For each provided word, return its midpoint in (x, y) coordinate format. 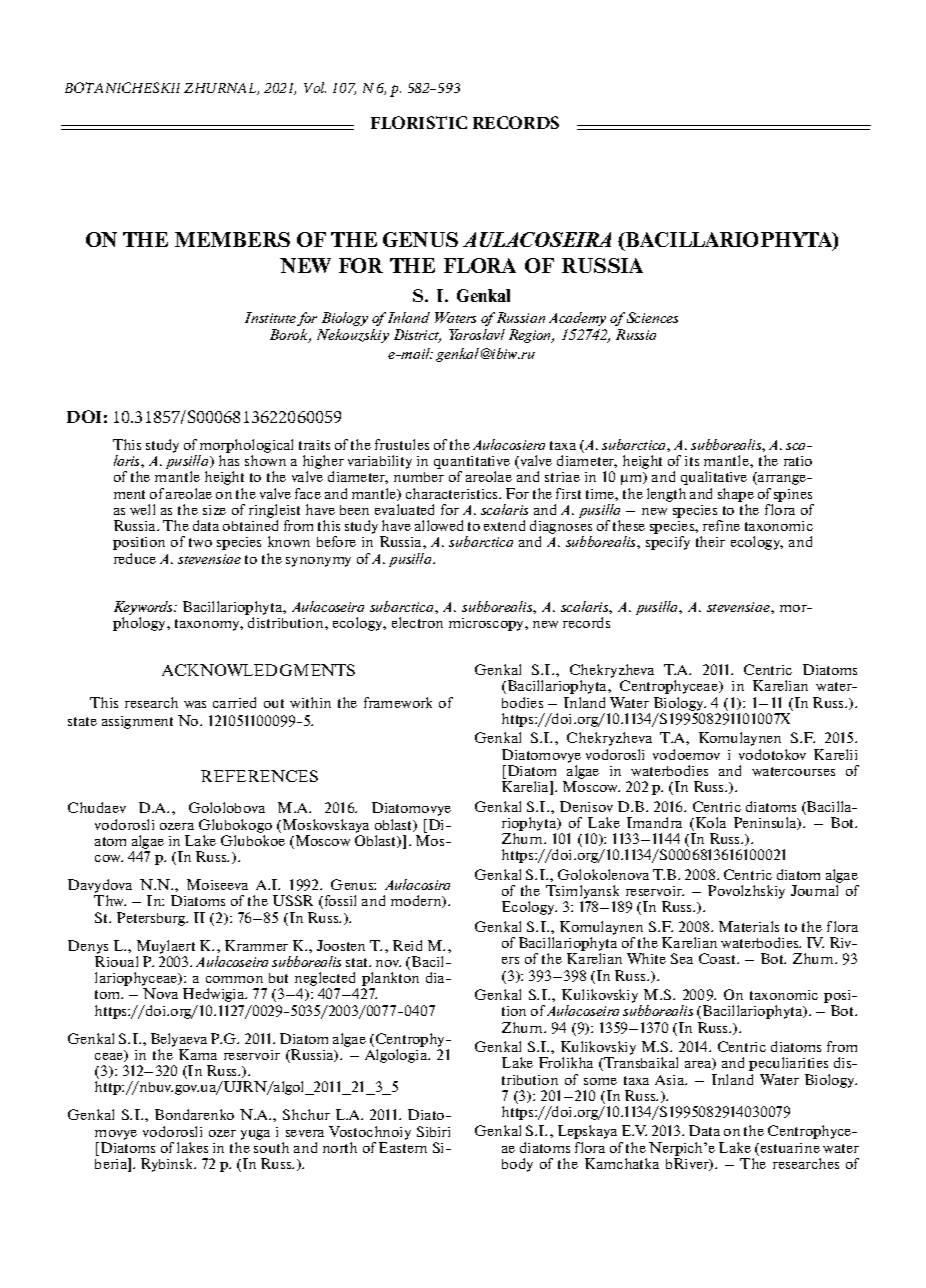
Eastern (403, 1147)
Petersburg (152, 919)
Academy (577, 319)
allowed (439, 525)
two (200, 542)
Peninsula (766, 823)
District (417, 336)
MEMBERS (232, 239)
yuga (255, 1135)
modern (417, 901)
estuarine (789, 1149)
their (710, 541)
